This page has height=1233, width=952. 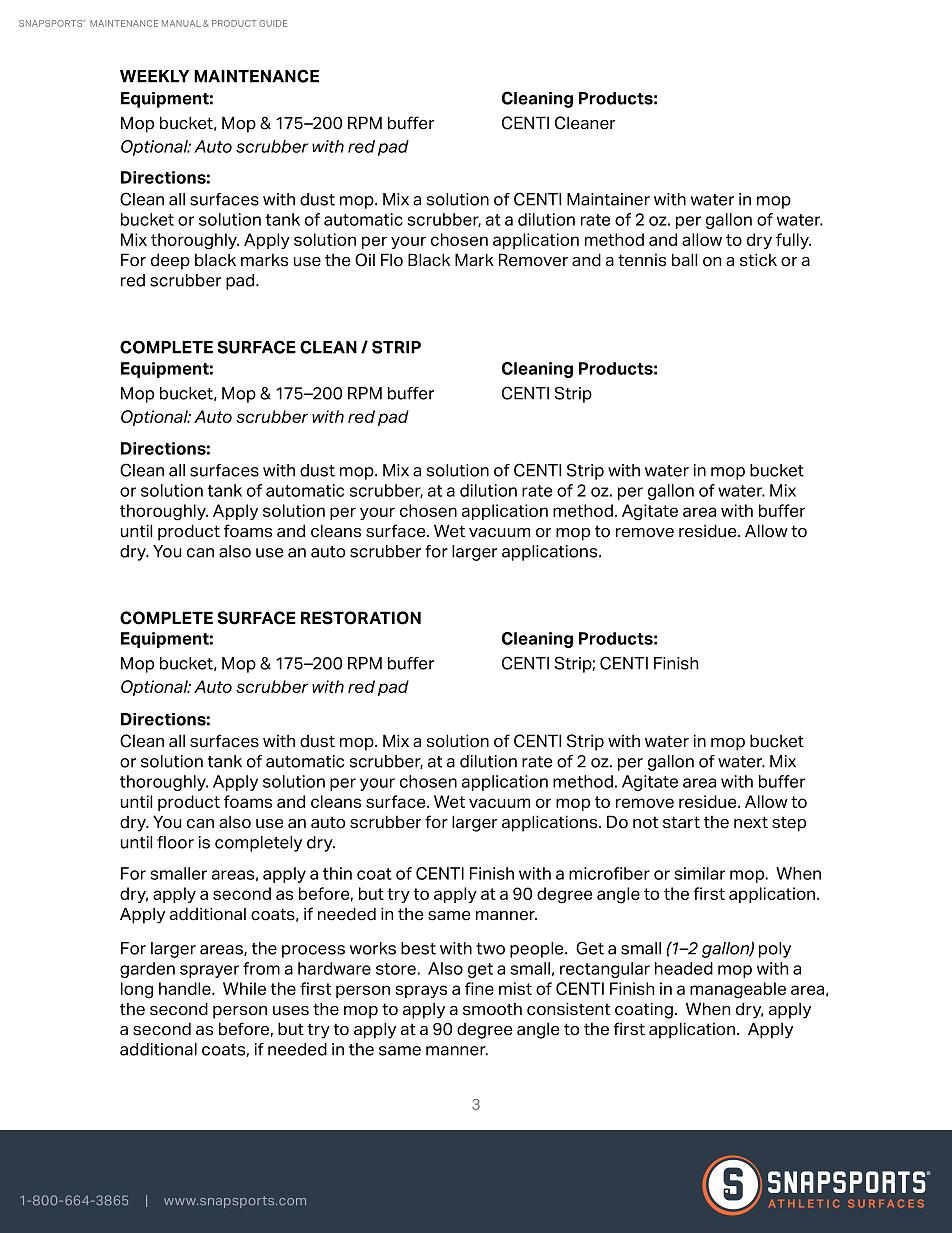 What do you see at coordinates (681, 822) in the page?
I see `start` at bounding box center [681, 822].
